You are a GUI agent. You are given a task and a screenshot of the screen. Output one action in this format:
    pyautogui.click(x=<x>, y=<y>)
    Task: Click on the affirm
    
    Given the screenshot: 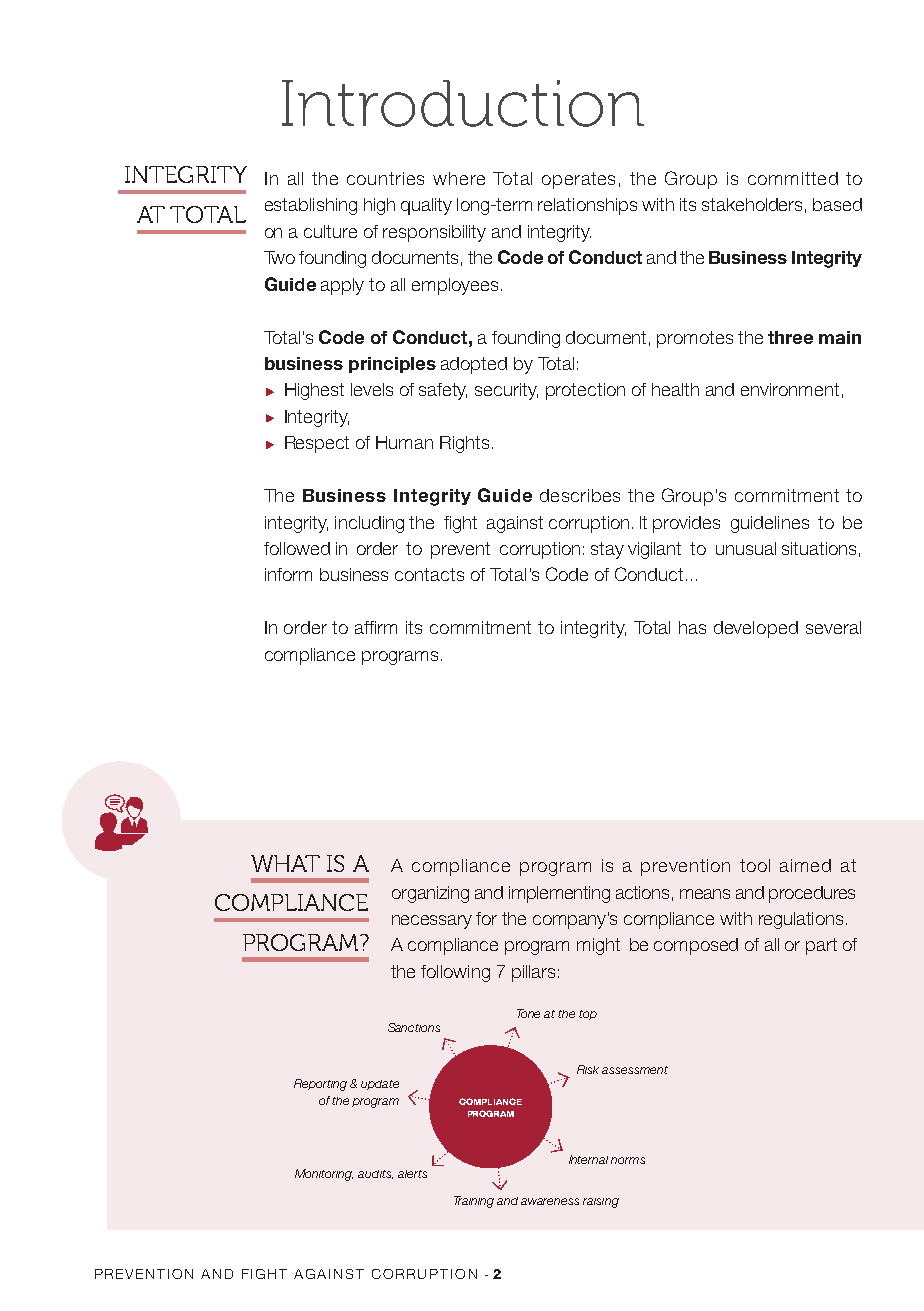 What is the action you would take?
    pyautogui.click(x=376, y=627)
